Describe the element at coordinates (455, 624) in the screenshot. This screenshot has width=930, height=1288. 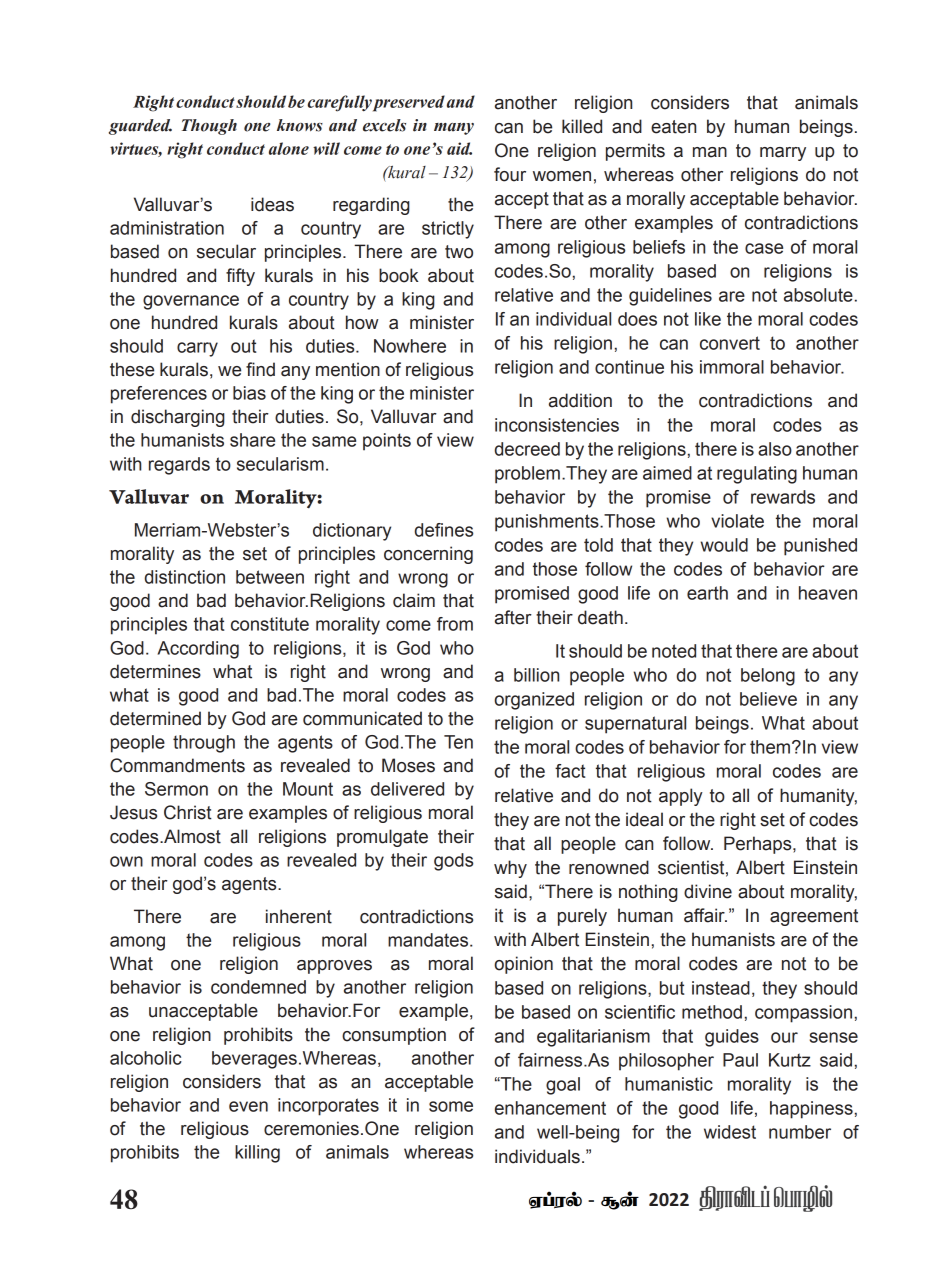
I see `from` at that location.
